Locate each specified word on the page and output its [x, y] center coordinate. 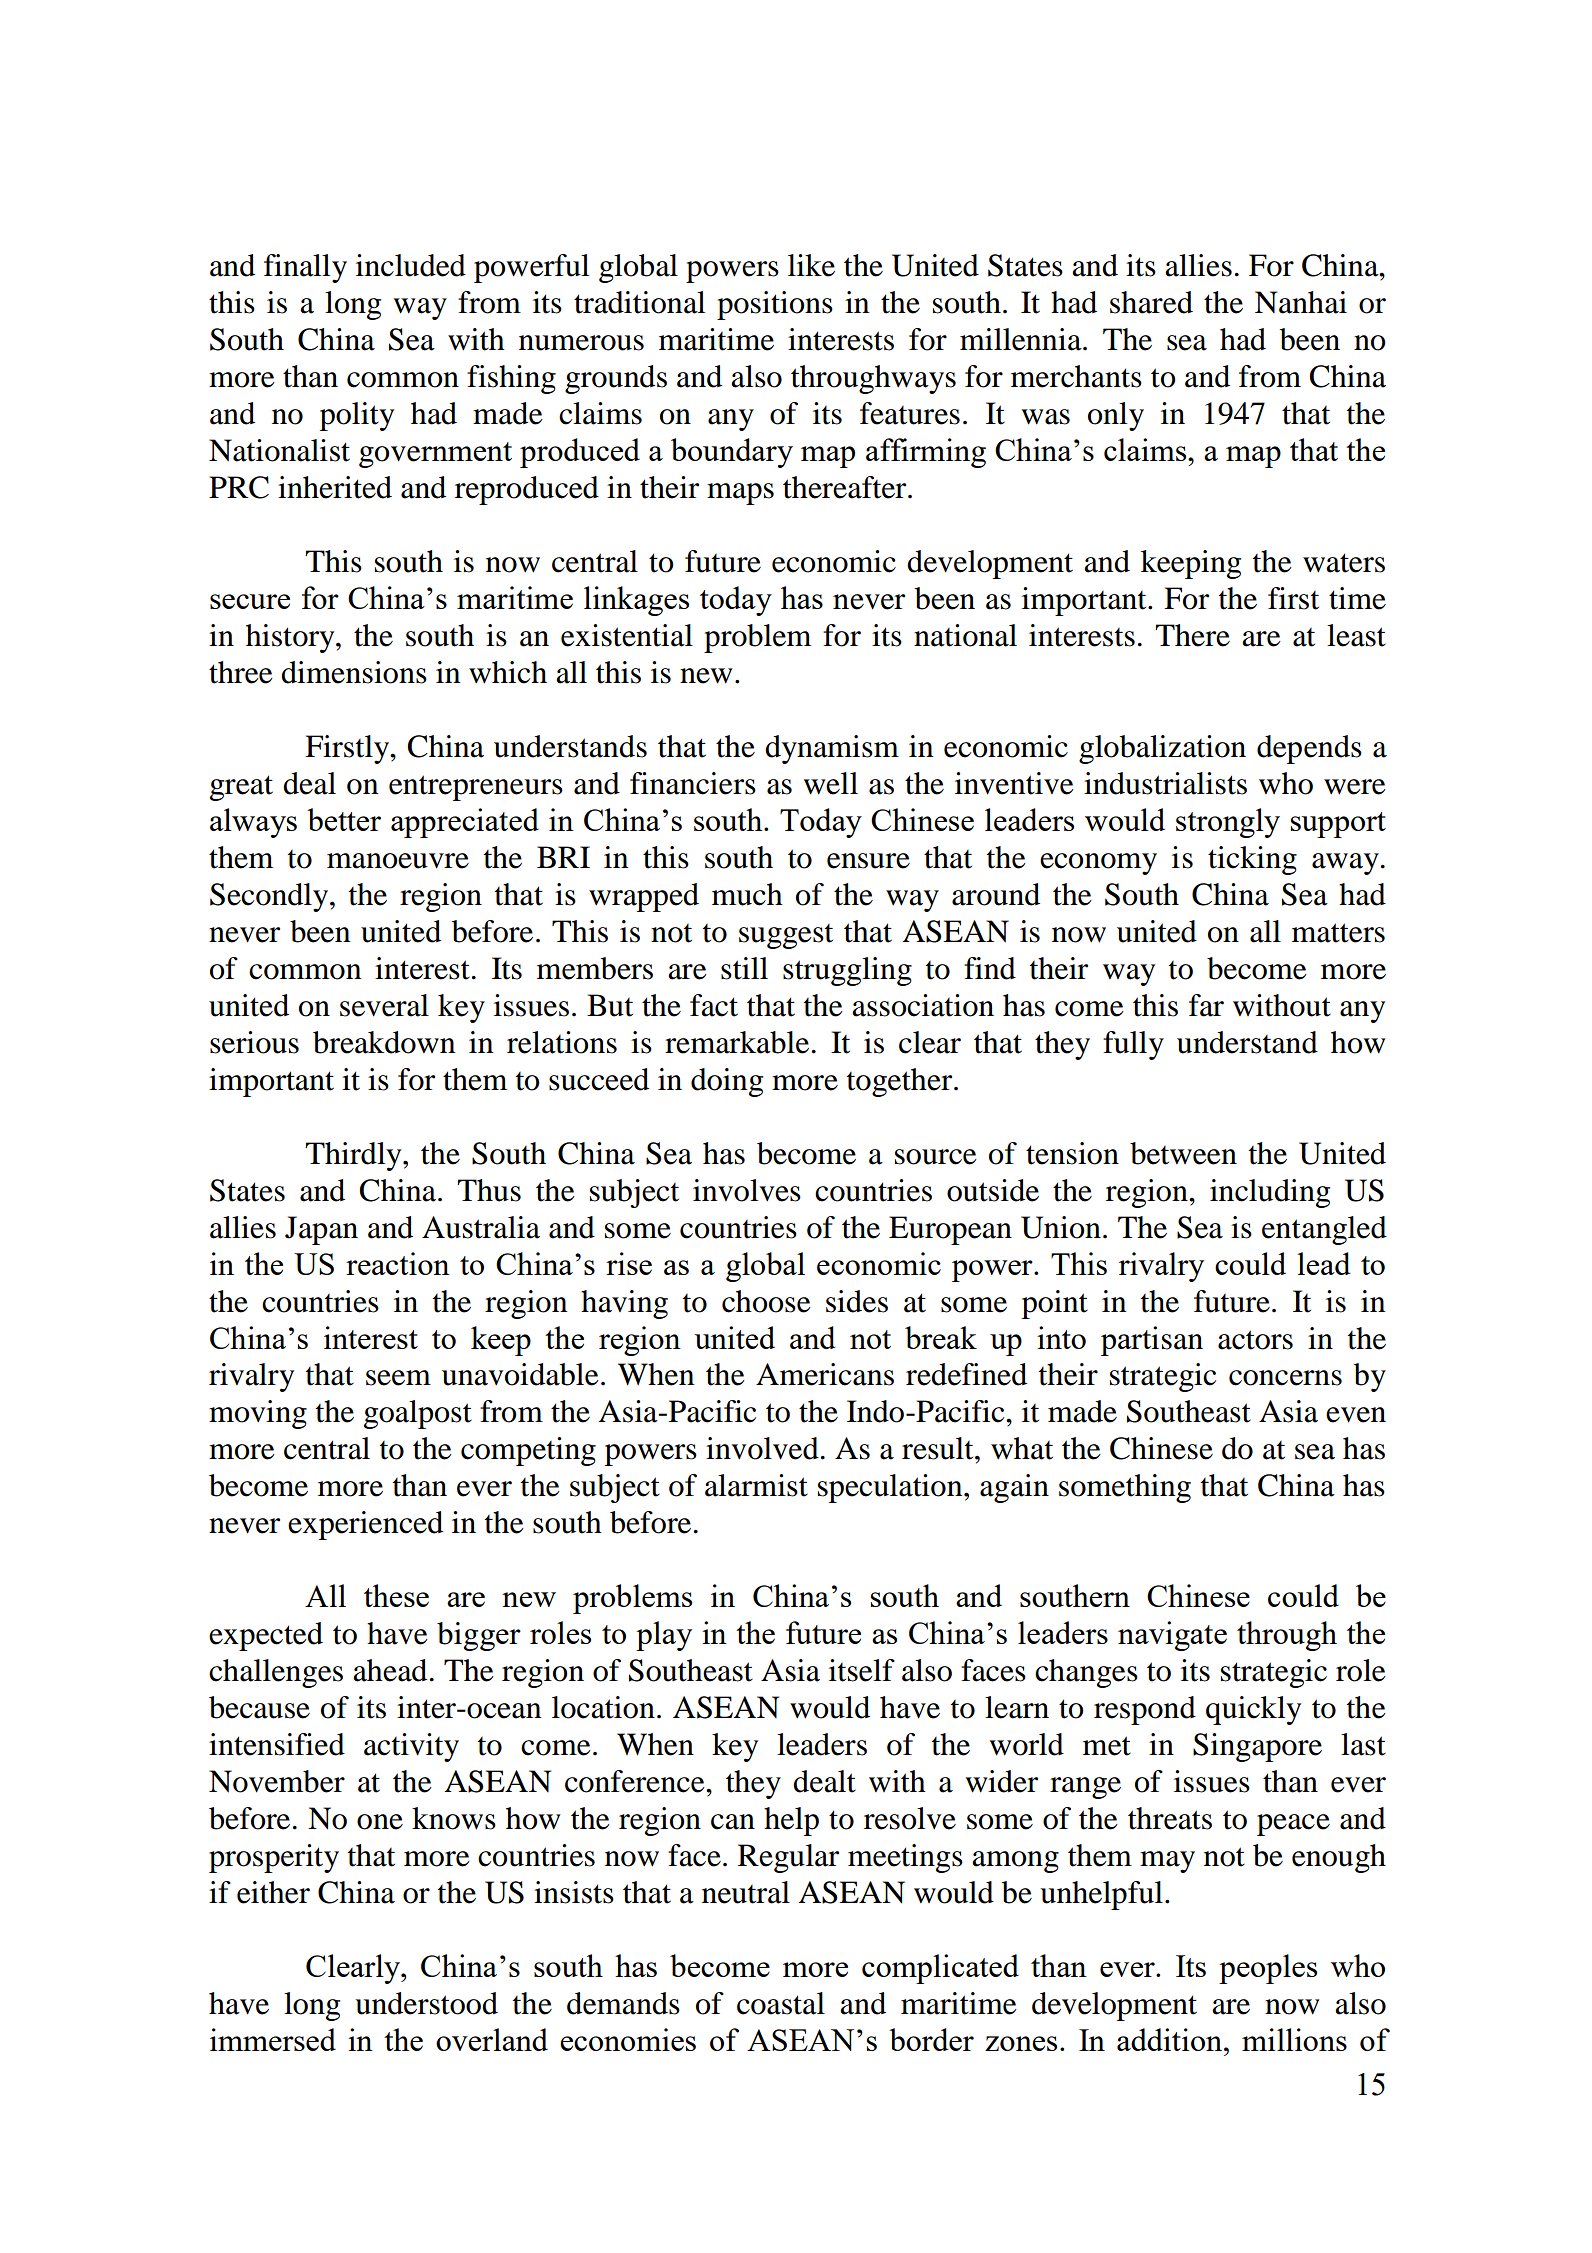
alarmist [756, 1485]
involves [747, 1190]
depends [1309, 749]
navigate [1172, 1636]
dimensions [354, 672]
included [411, 265]
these [396, 1595]
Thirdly [354, 1156]
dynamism [832, 749]
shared [1151, 302]
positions [775, 305]
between [1183, 1153]
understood [426, 2003]
